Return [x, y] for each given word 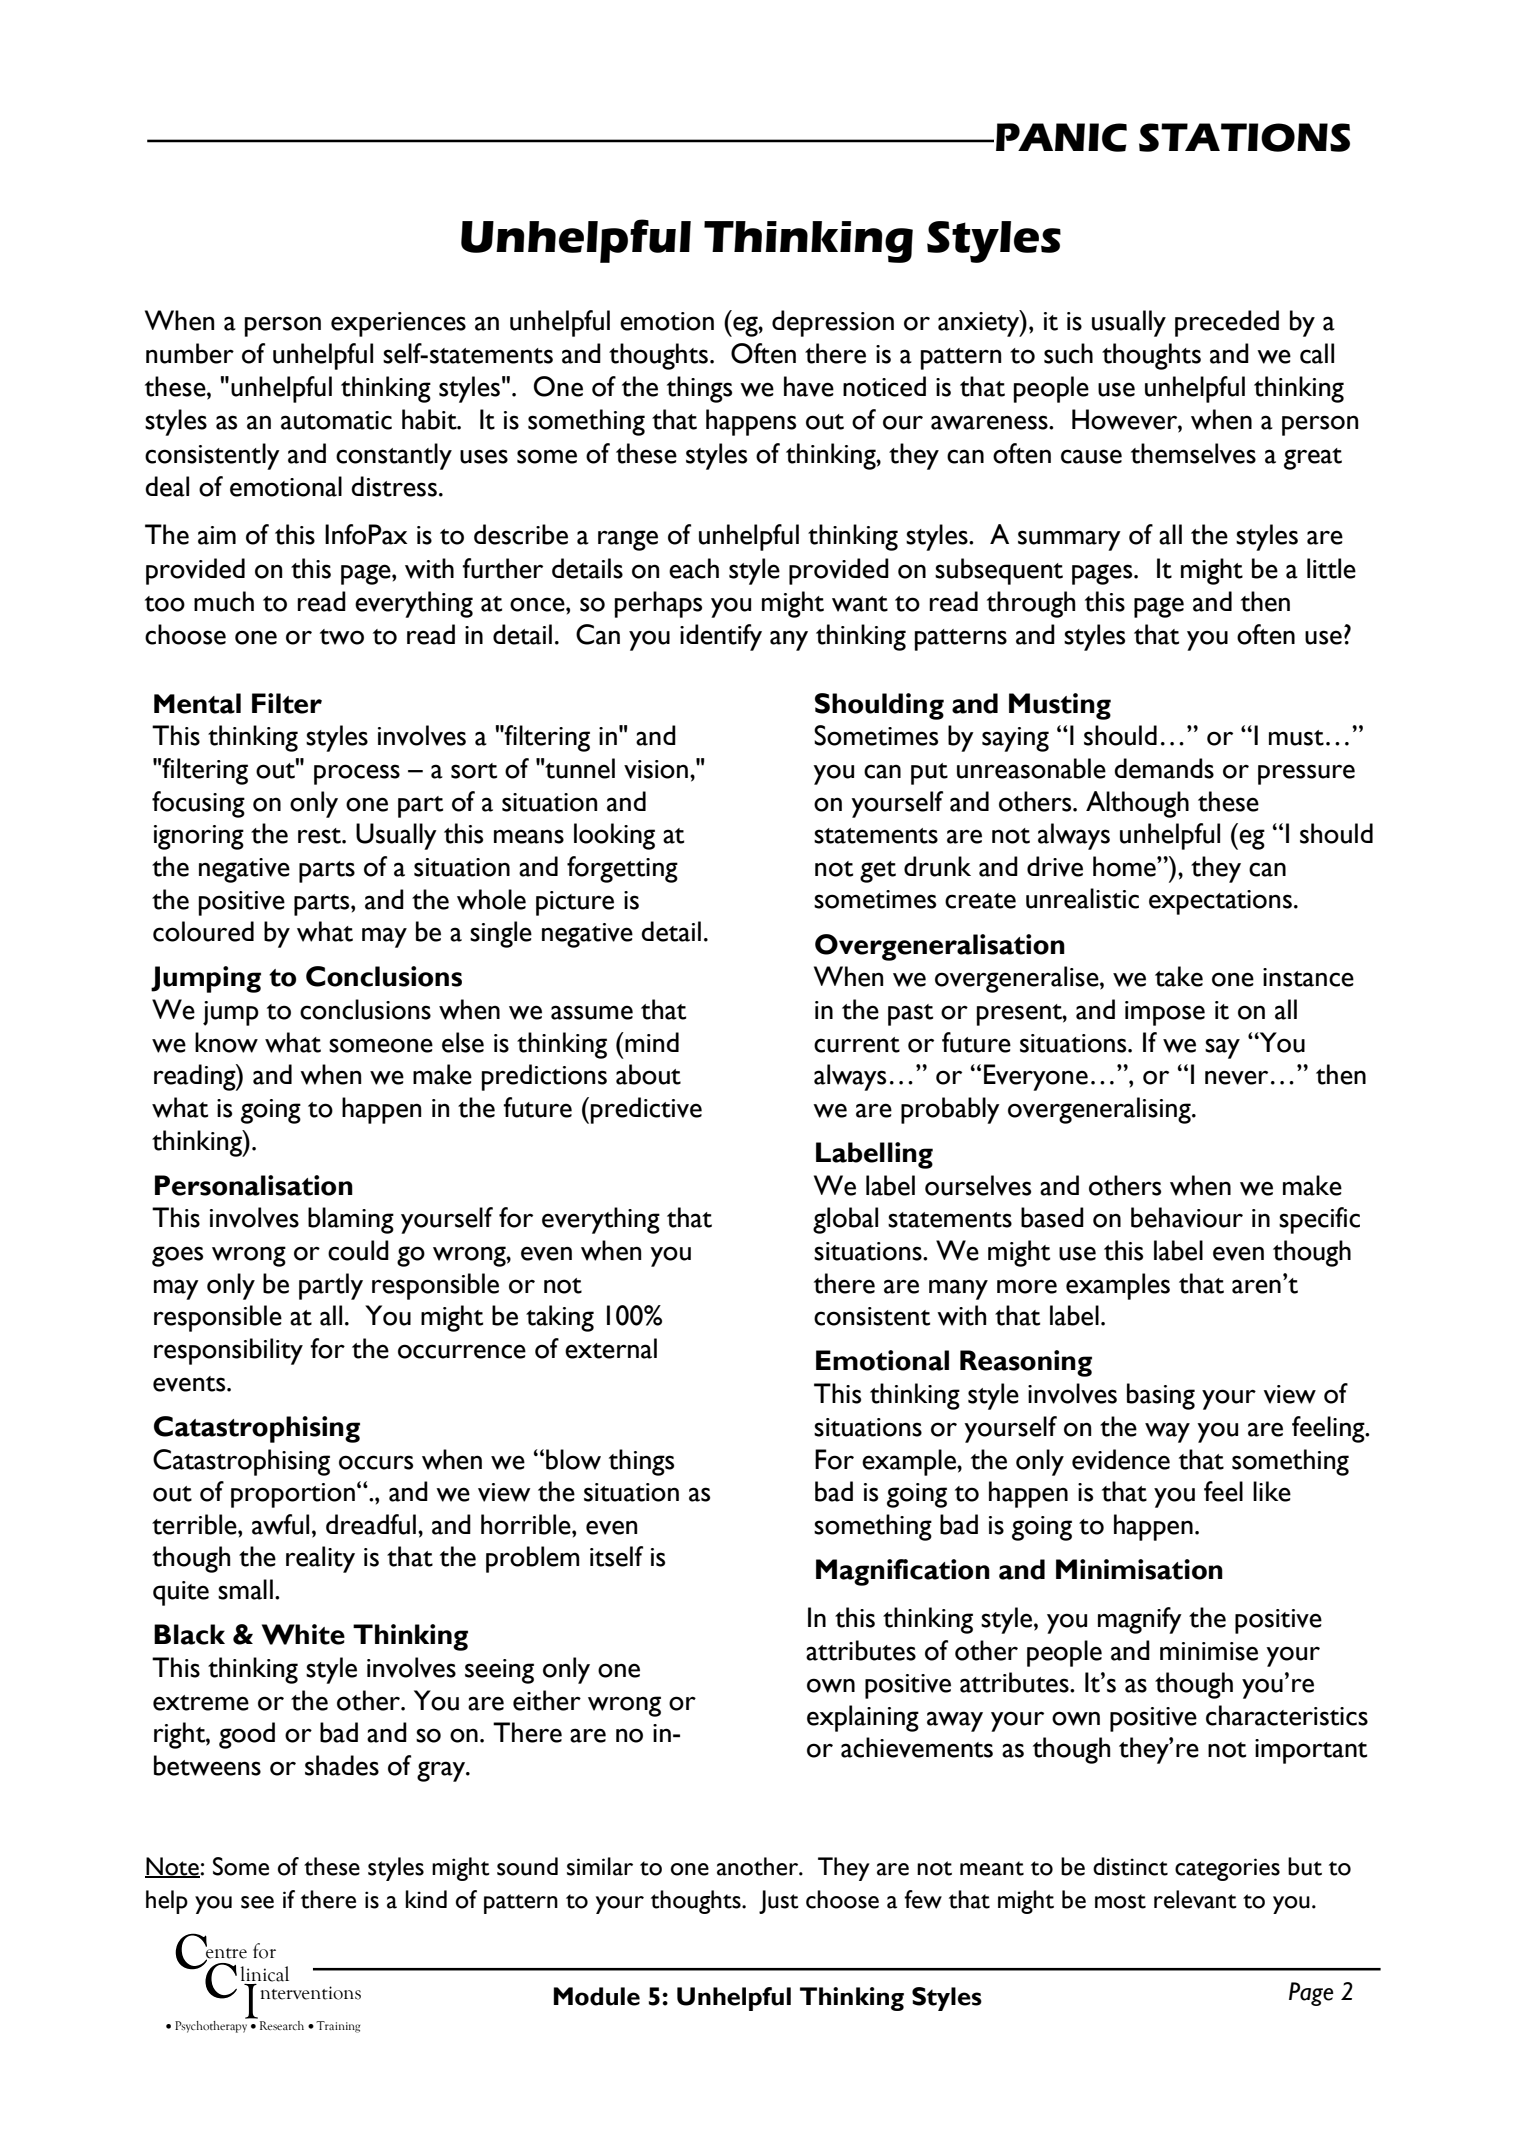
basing [1161, 1396]
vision [656, 769]
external [611, 1348]
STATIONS [1244, 137]
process [357, 774]
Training [338, 2027]
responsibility [228, 1351]
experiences [398, 324]
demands [1164, 768]
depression [833, 323]
